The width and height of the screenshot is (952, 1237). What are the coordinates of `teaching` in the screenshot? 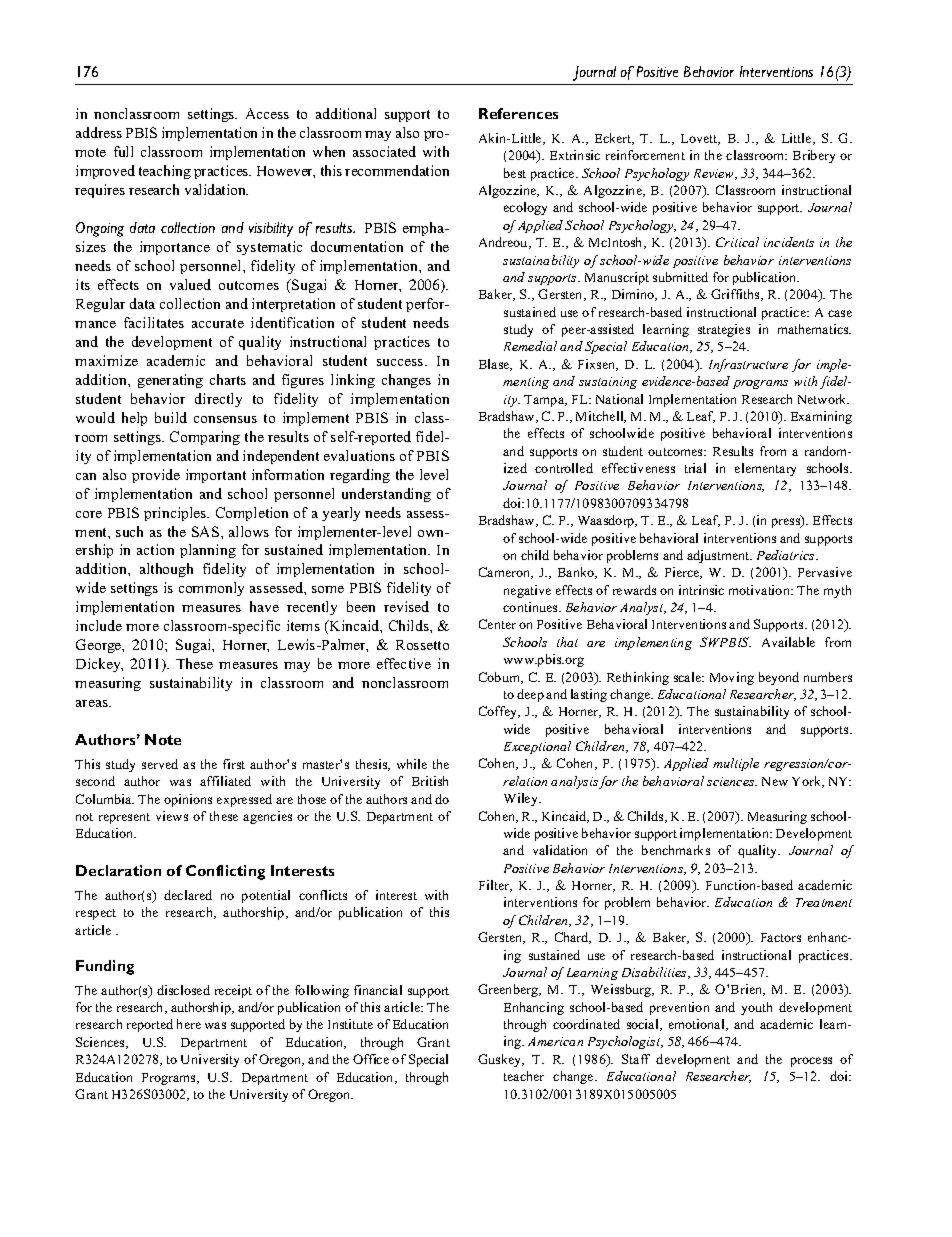 It's located at (165, 172).
